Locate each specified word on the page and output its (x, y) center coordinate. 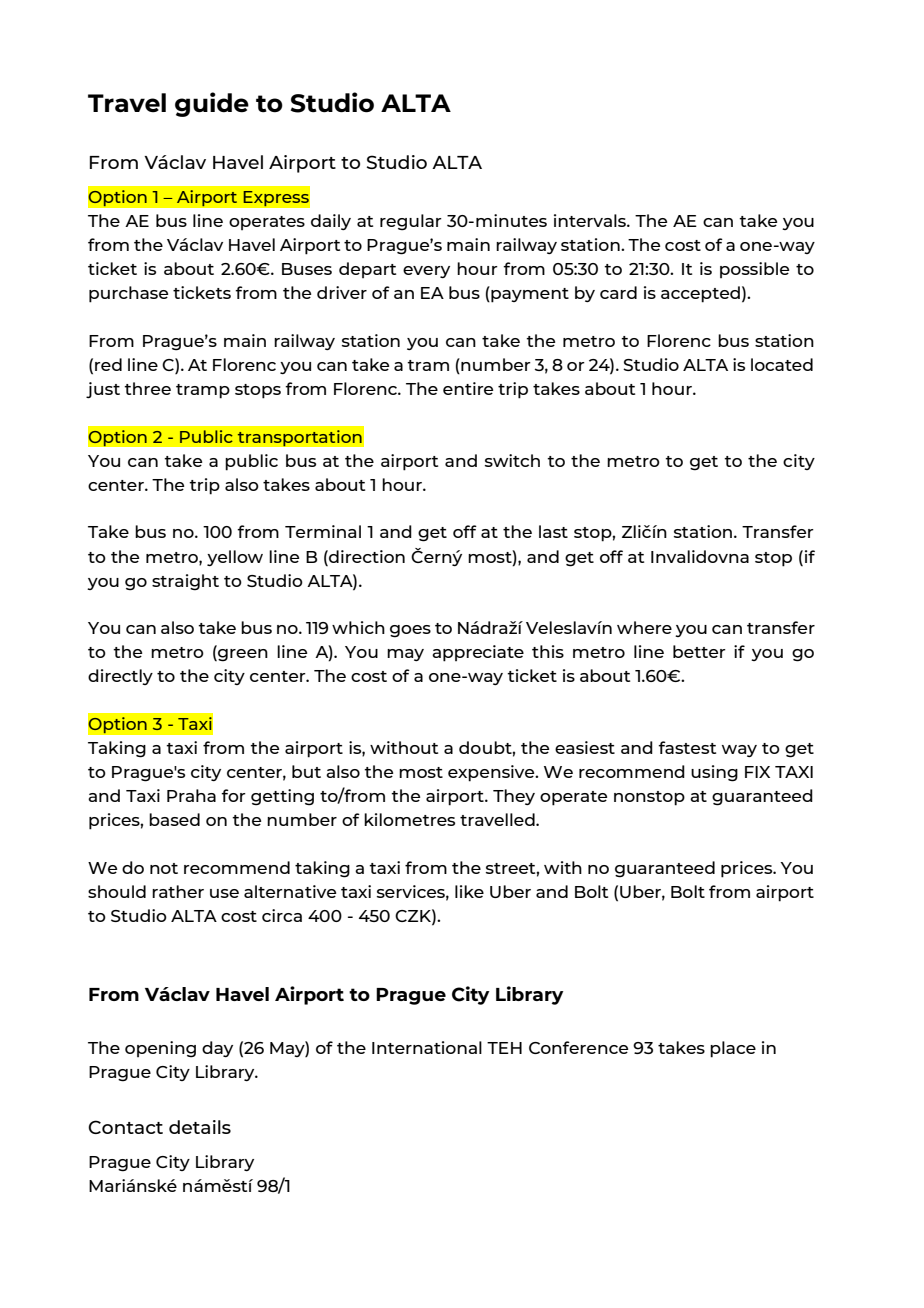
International (427, 1047)
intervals (591, 220)
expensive (492, 773)
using (714, 773)
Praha (191, 795)
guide (212, 104)
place (733, 1049)
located (782, 364)
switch (512, 460)
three (147, 388)
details (200, 1127)
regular (411, 222)
